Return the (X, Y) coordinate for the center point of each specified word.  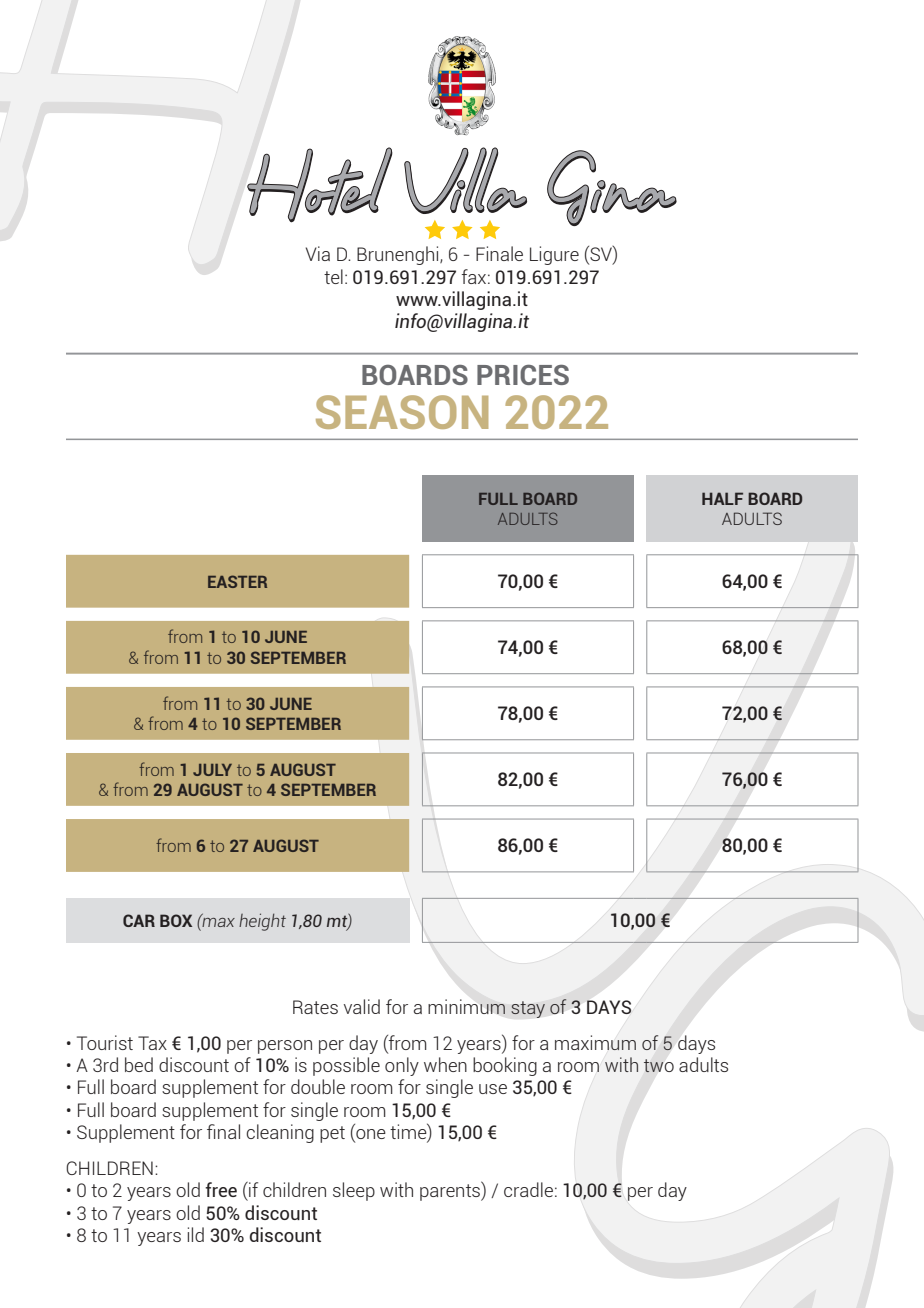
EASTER (237, 581)
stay (528, 1009)
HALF (722, 498)
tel (333, 276)
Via (318, 253)
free (221, 1189)
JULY (212, 770)
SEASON (402, 412)
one (370, 1135)
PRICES (523, 375)
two (659, 1065)
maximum (595, 1042)
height (262, 922)
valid (362, 1006)
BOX (176, 920)
